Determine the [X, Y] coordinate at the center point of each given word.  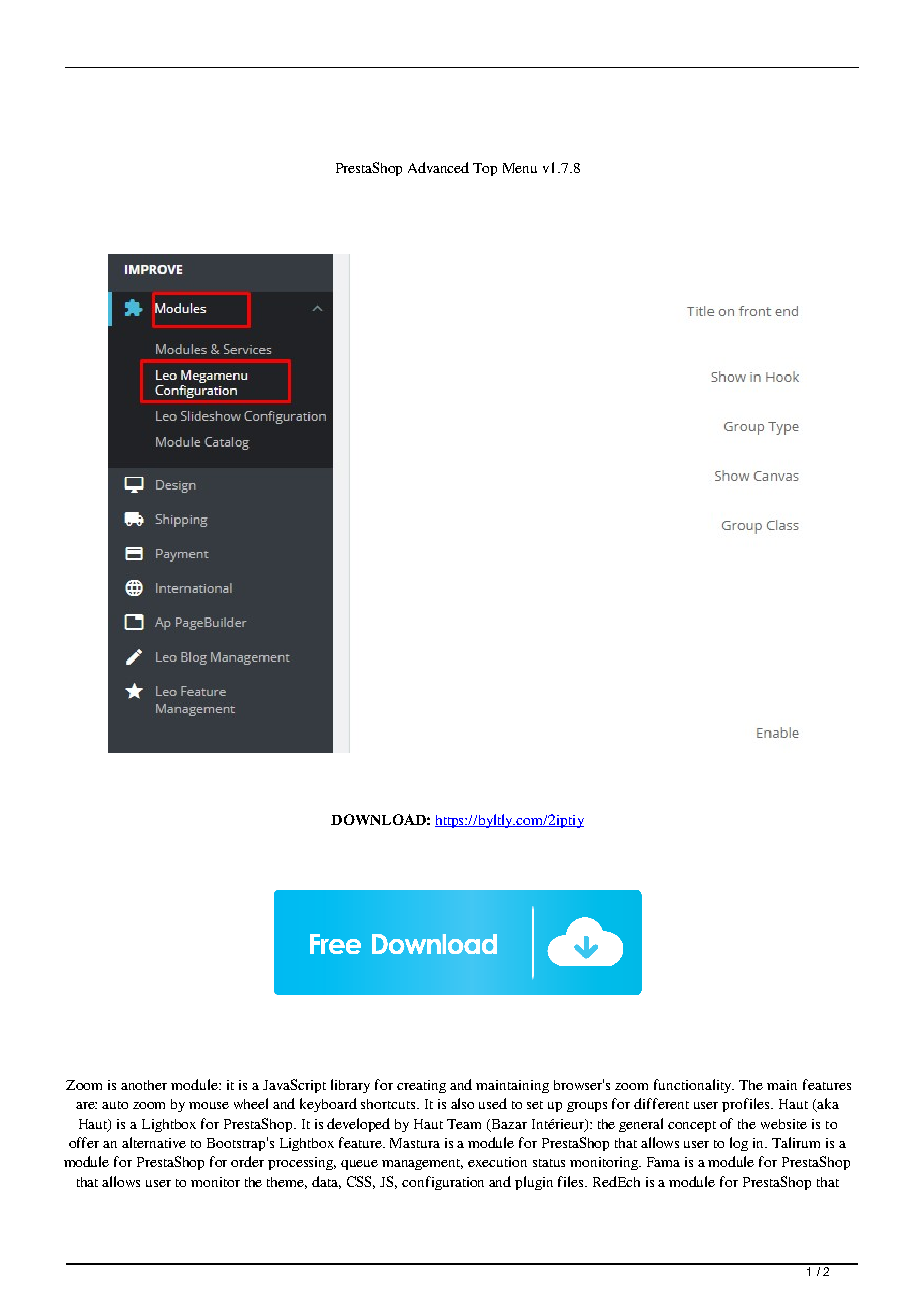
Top [485, 169]
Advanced [438, 167]
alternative [154, 1142]
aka [827, 1105]
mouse [209, 1105]
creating [421, 1086]
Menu [520, 168]
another [144, 1085]
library [350, 1086]
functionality [694, 1086]
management [422, 1164]
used [493, 1103]
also [462, 1103]
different [661, 1103]
